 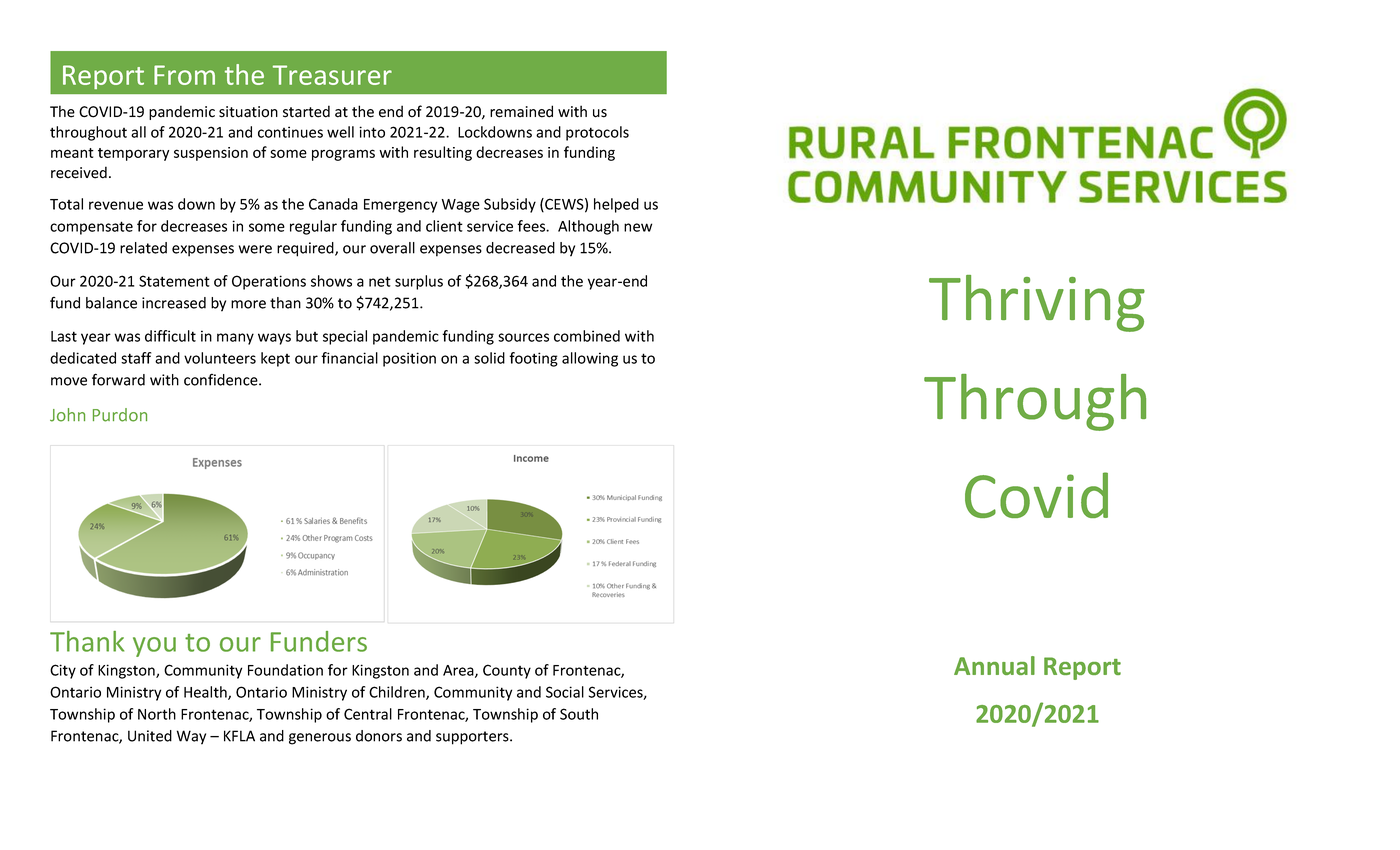 I want to click on related, so click(x=143, y=248).
